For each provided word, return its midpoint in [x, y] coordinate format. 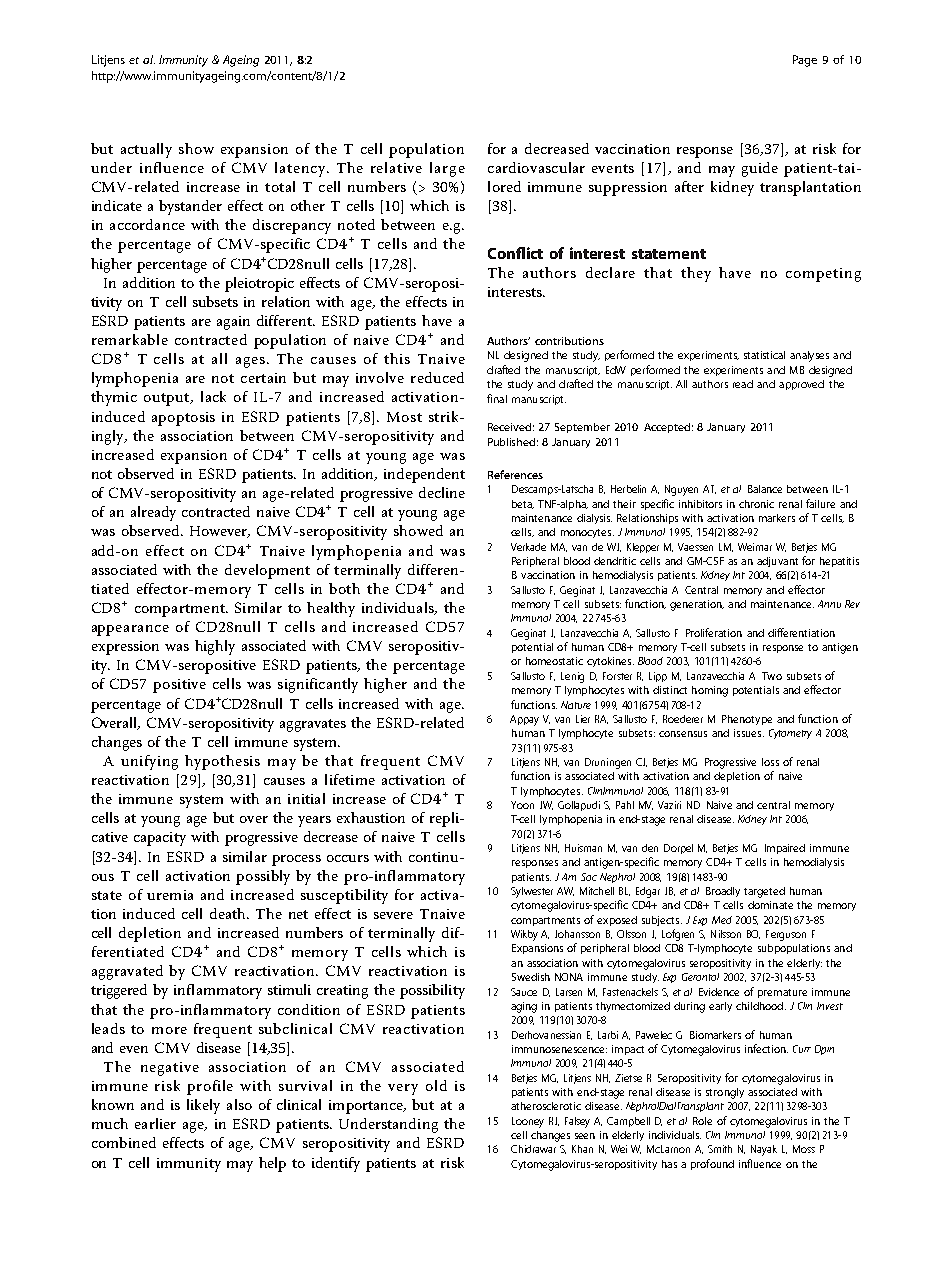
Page [805, 61]
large [447, 169]
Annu [829, 604]
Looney [528, 1122]
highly [215, 647]
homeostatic [554, 661]
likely [203, 1106]
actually [146, 150]
